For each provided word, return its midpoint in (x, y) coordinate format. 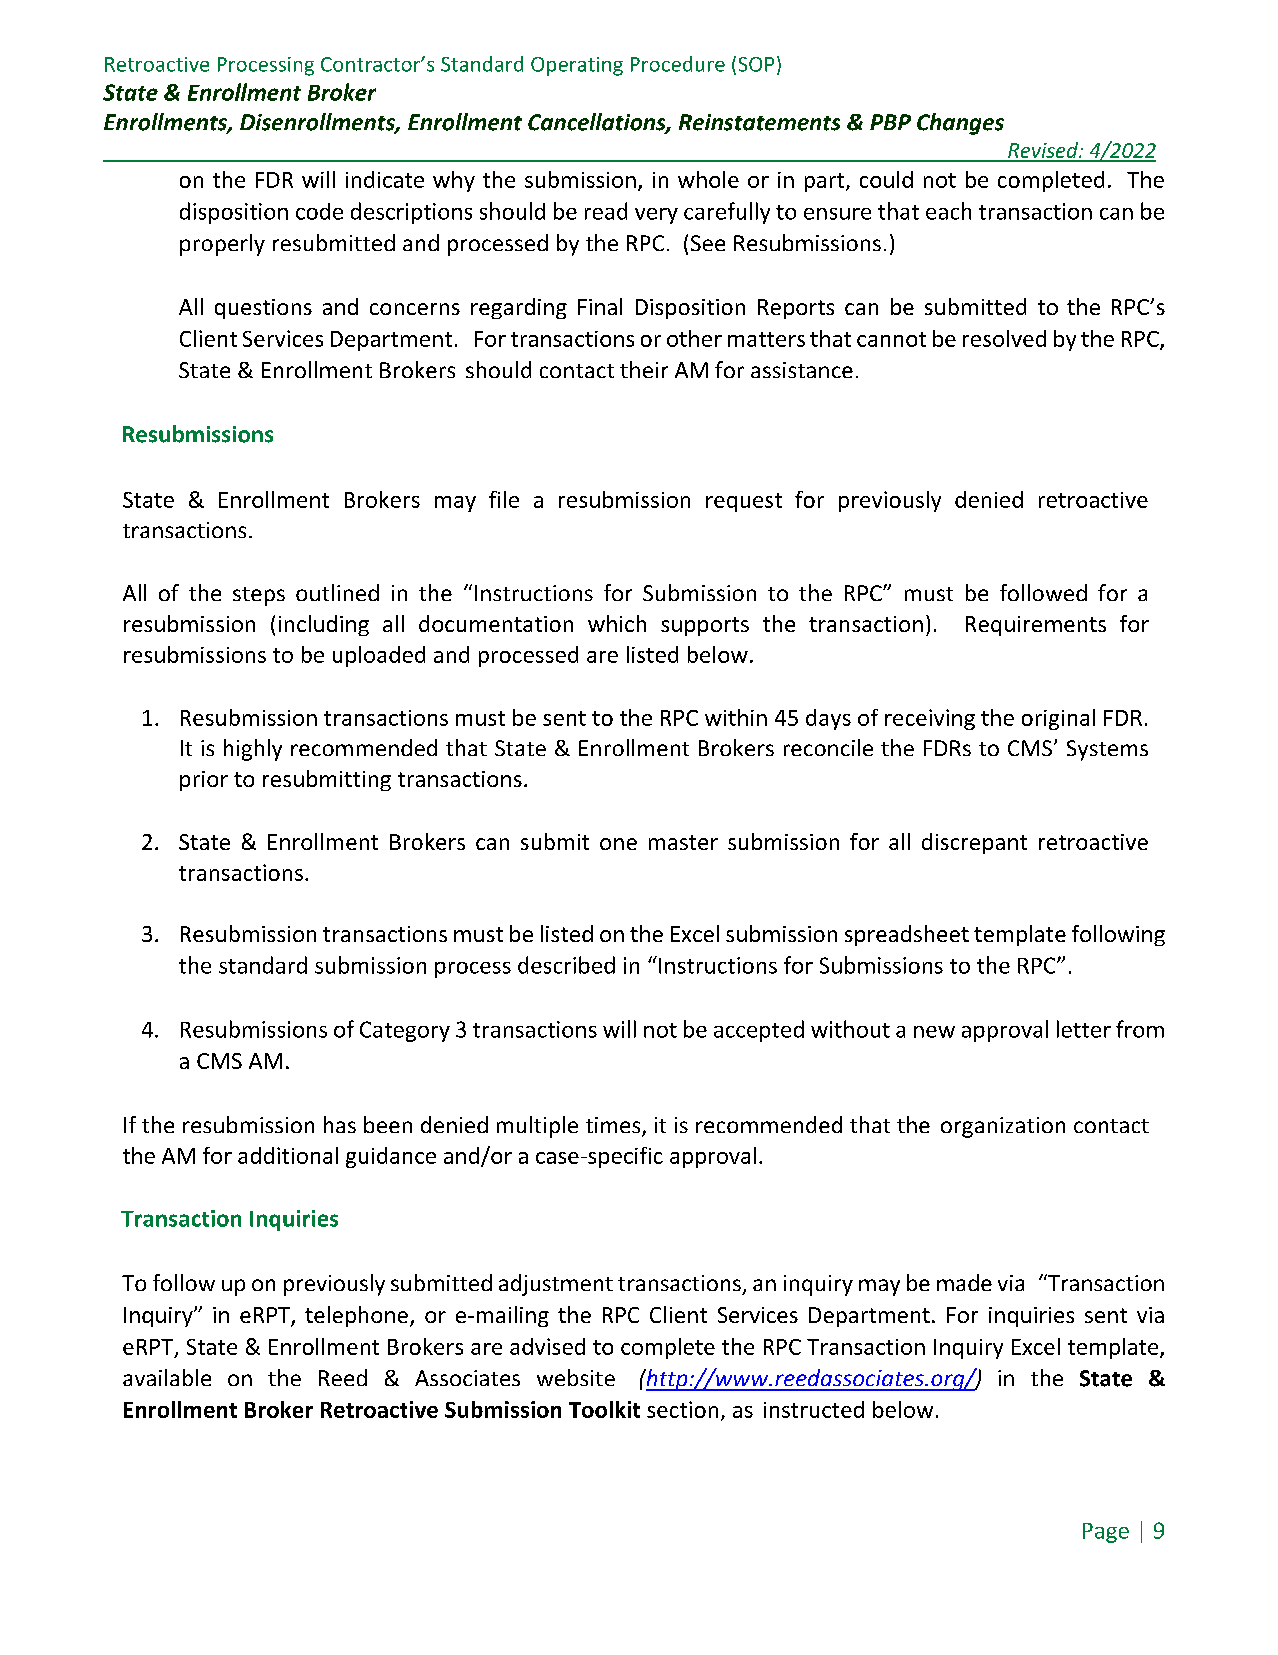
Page (1106, 1533)
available (167, 1377)
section (682, 1409)
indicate (385, 179)
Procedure (678, 64)
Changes (960, 124)
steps (259, 596)
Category (405, 1031)
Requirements (1036, 626)
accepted (759, 1031)
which (617, 623)
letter (1084, 1029)
